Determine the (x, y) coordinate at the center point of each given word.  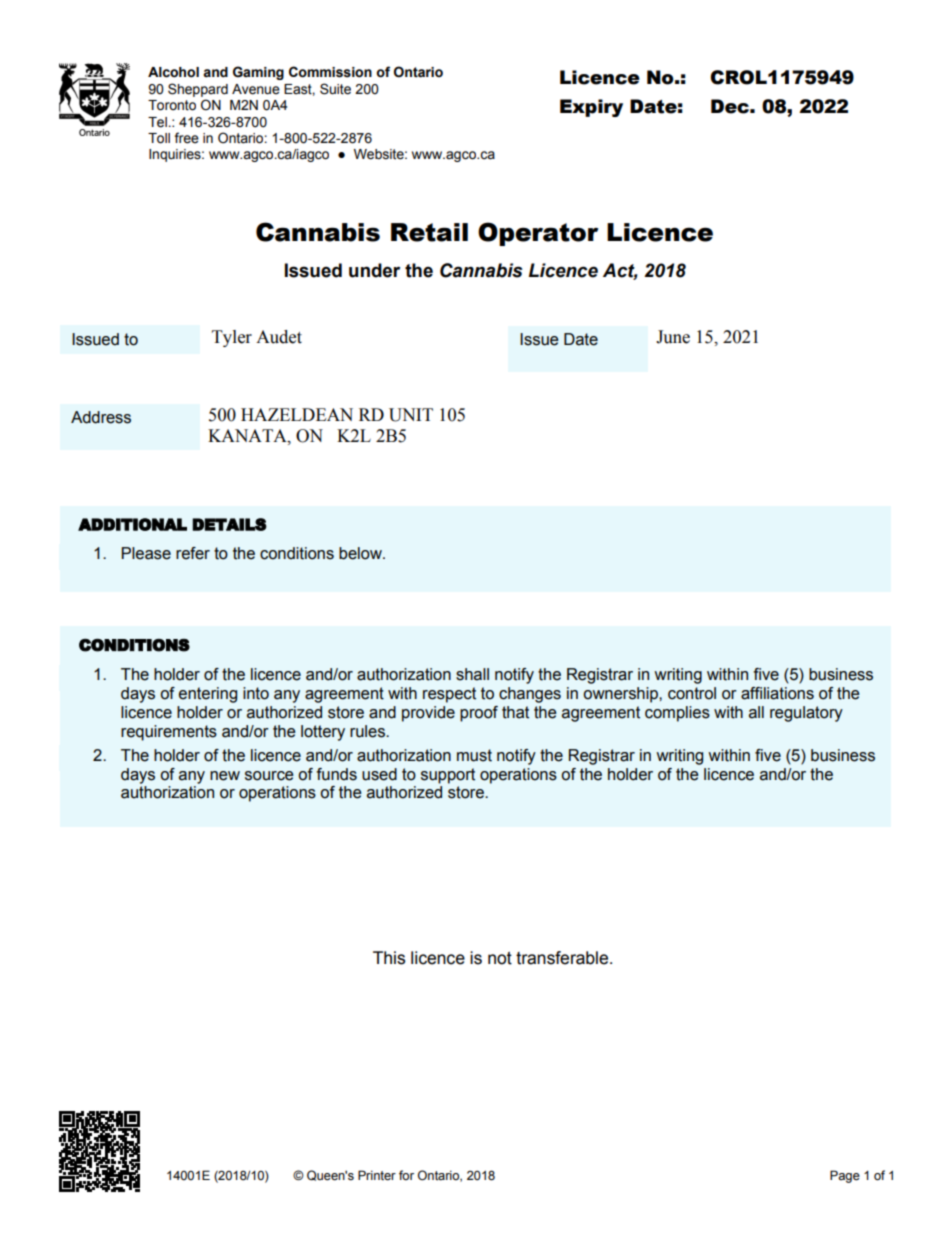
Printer (377, 1175)
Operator (538, 234)
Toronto (172, 105)
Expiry (591, 108)
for (406, 1175)
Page (845, 1176)
